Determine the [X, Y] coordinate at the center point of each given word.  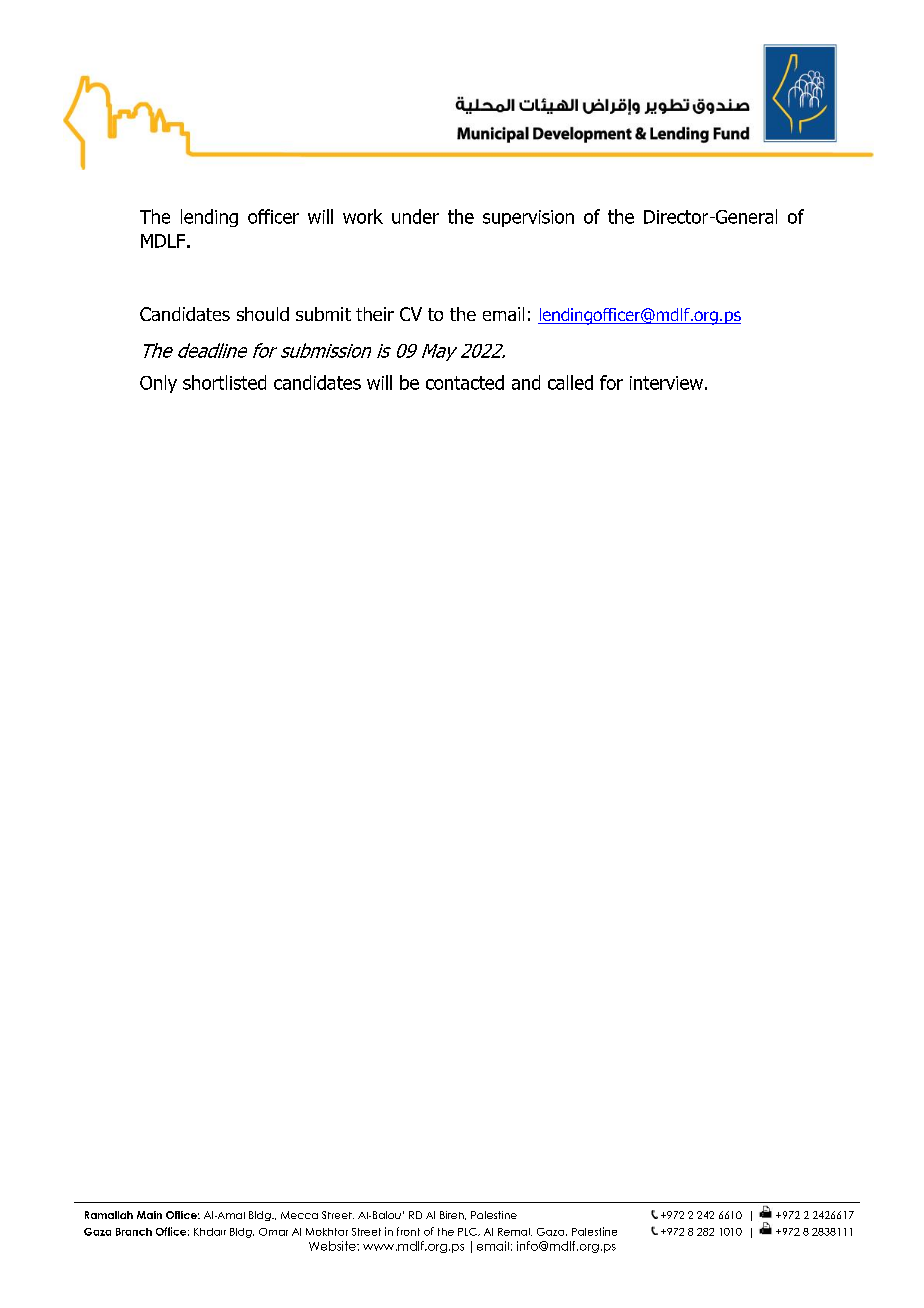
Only [158, 384]
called [570, 382]
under [415, 216]
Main [149, 1215]
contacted [465, 382]
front [408, 1231]
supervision [528, 218]
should [263, 314]
